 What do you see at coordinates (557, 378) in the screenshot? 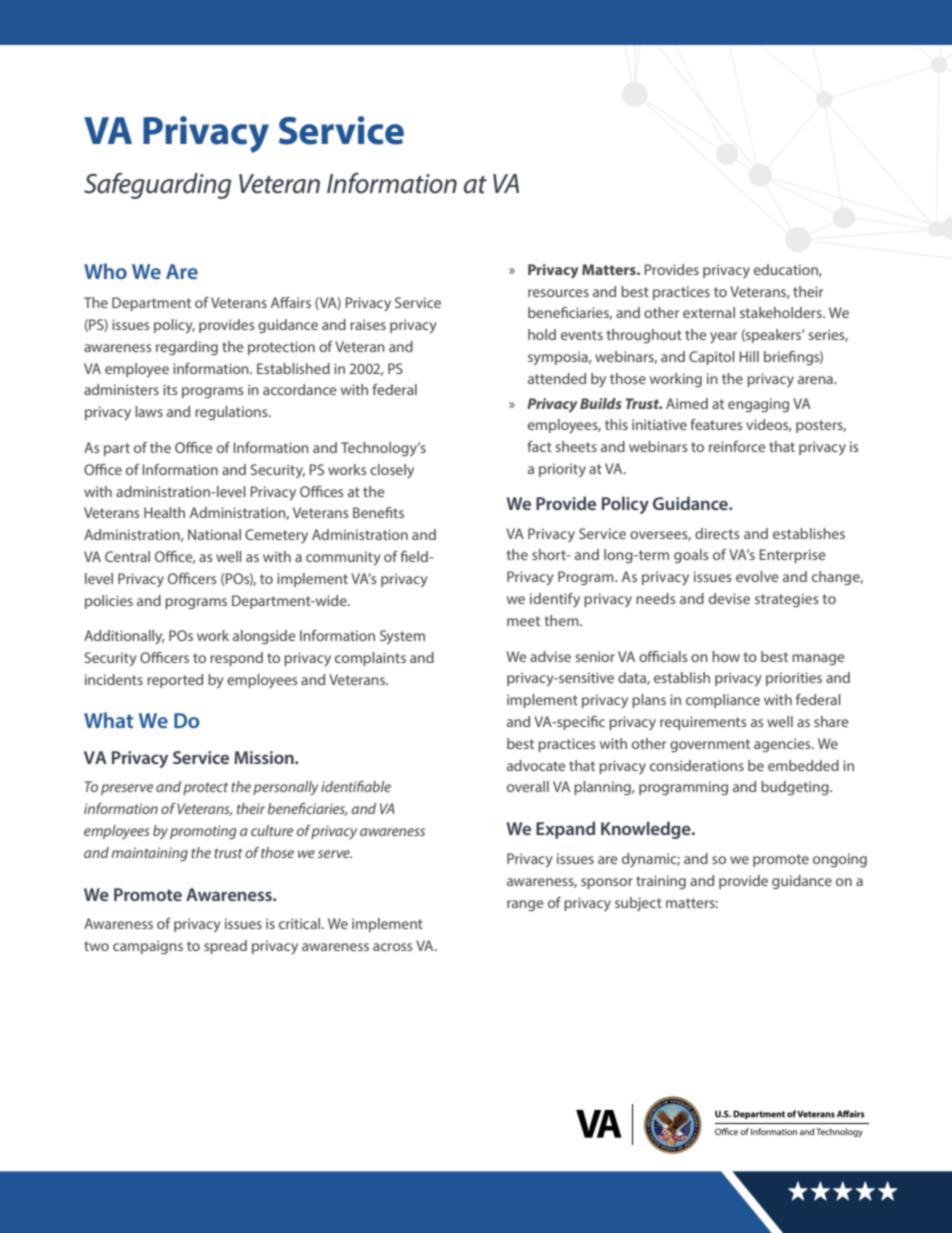
I see `attended` at bounding box center [557, 378].
